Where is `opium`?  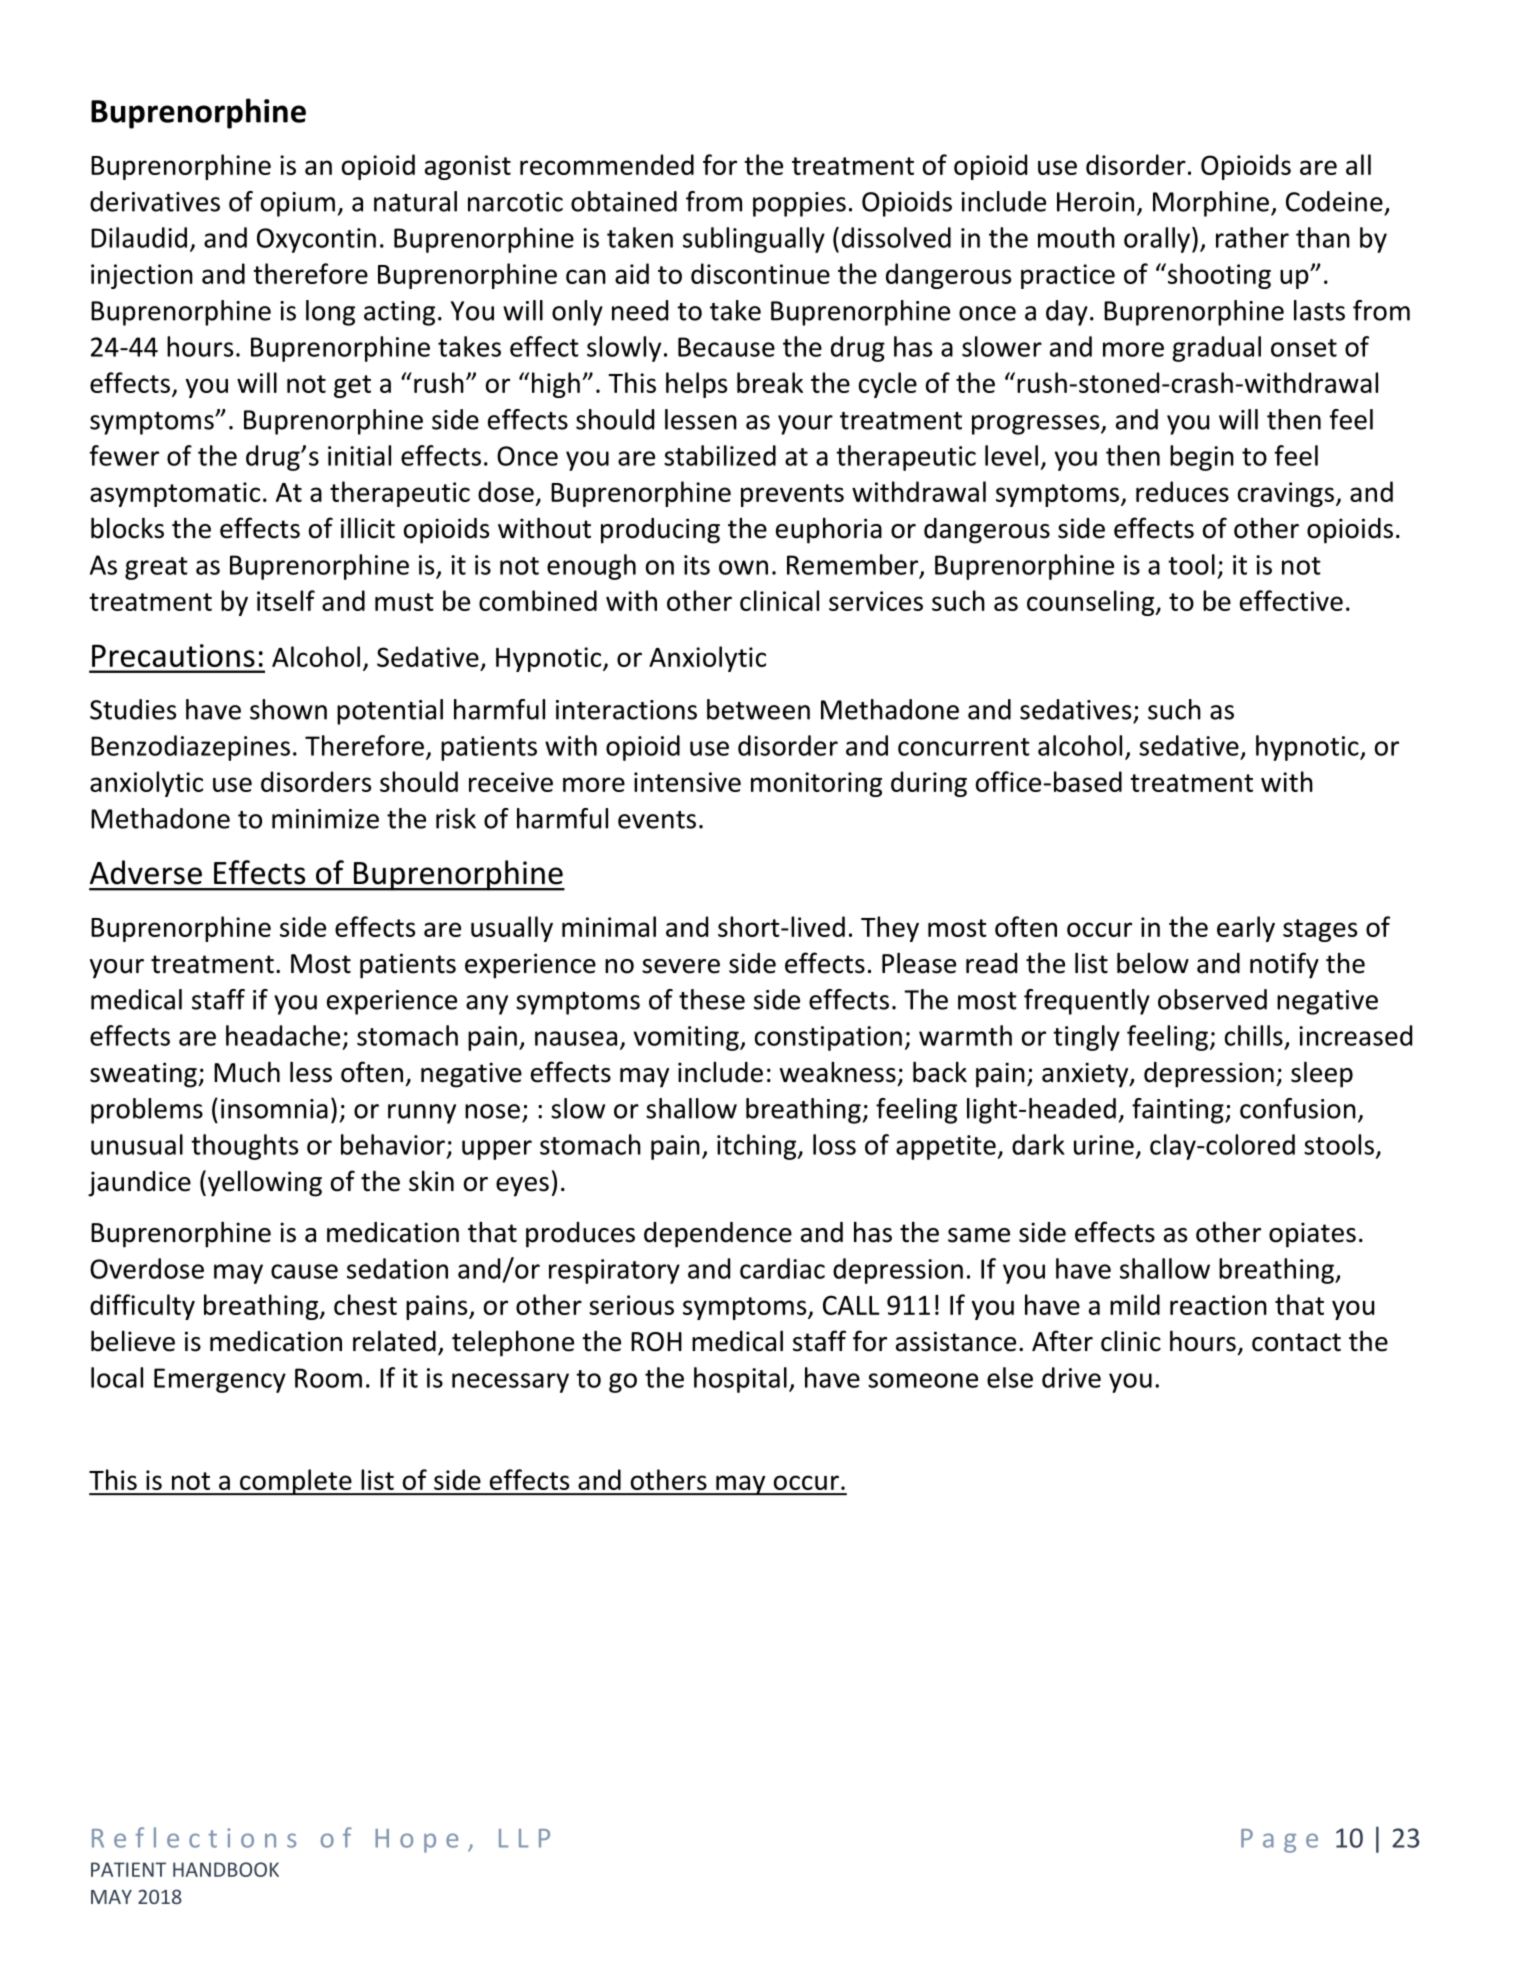
opium is located at coordinates (298, 204).
